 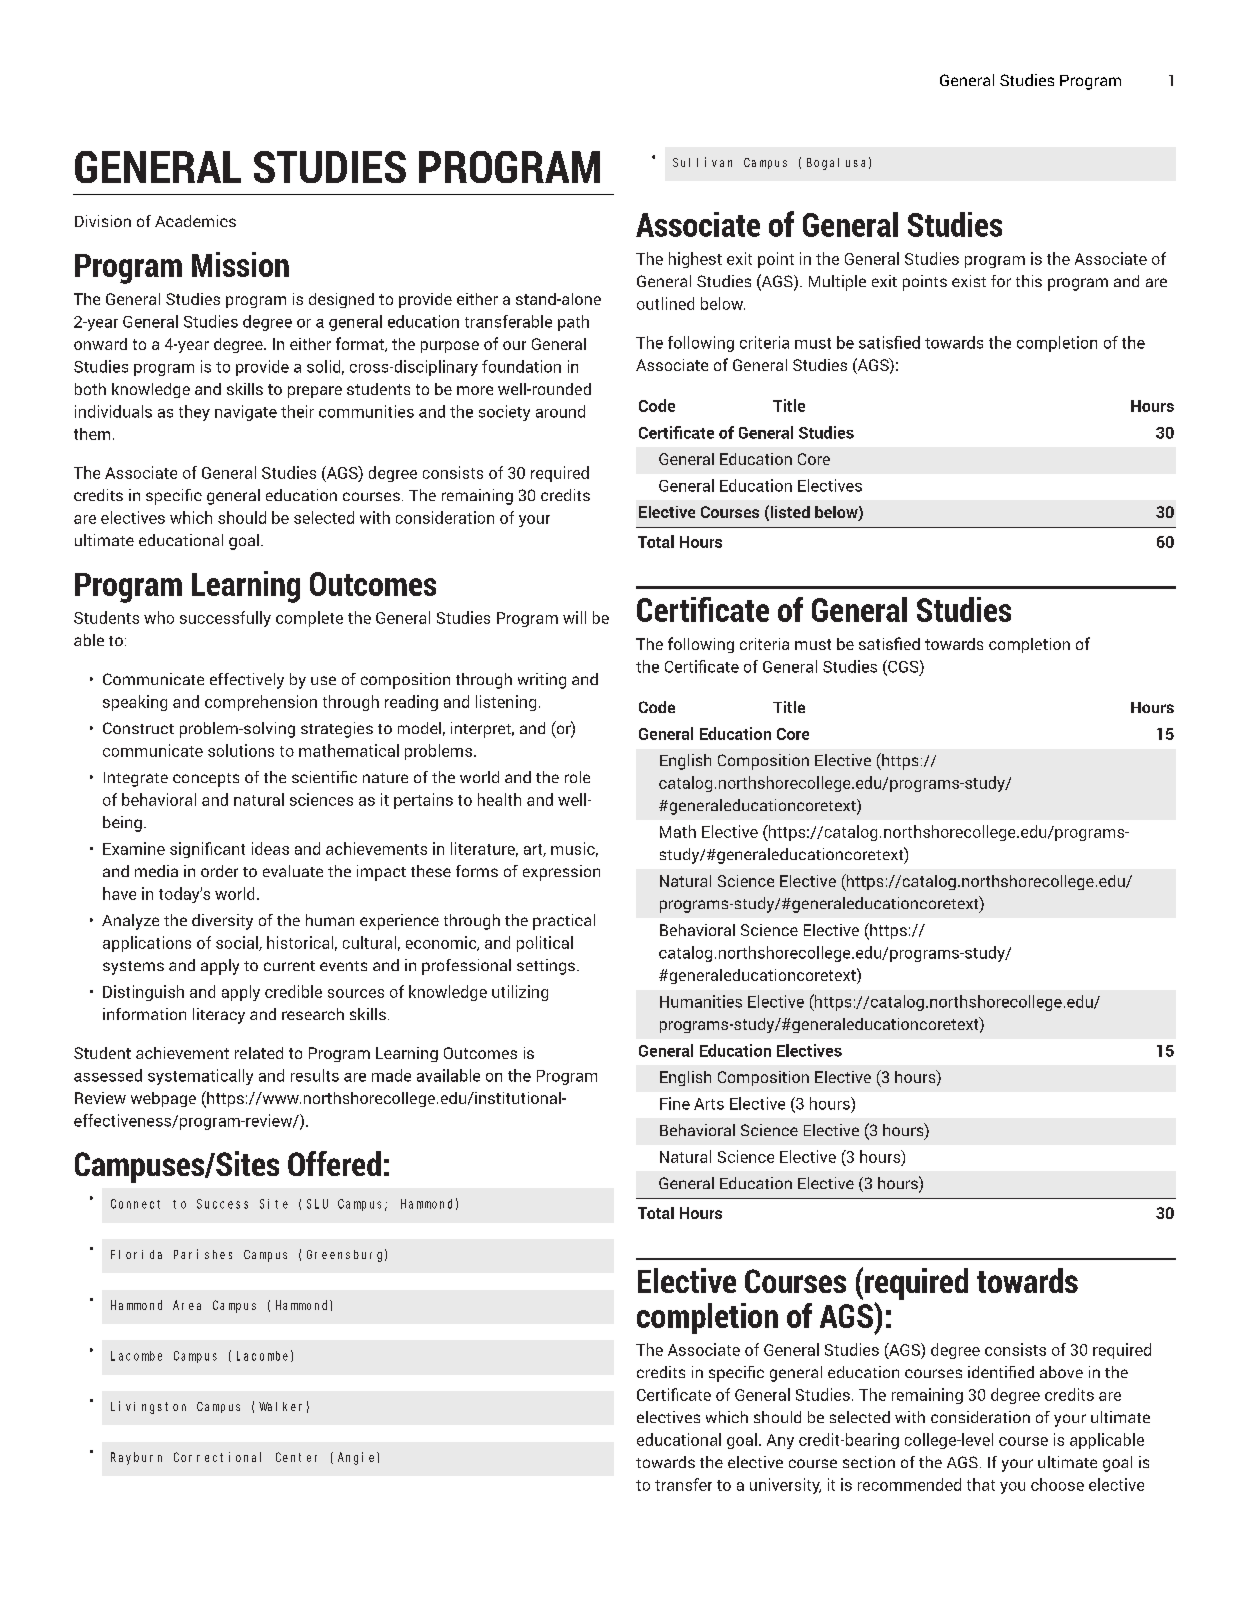 What do you see at coordinates (200, 1077) in the screenshot?
I see `systematically` at bounding box center [200, 1077].
